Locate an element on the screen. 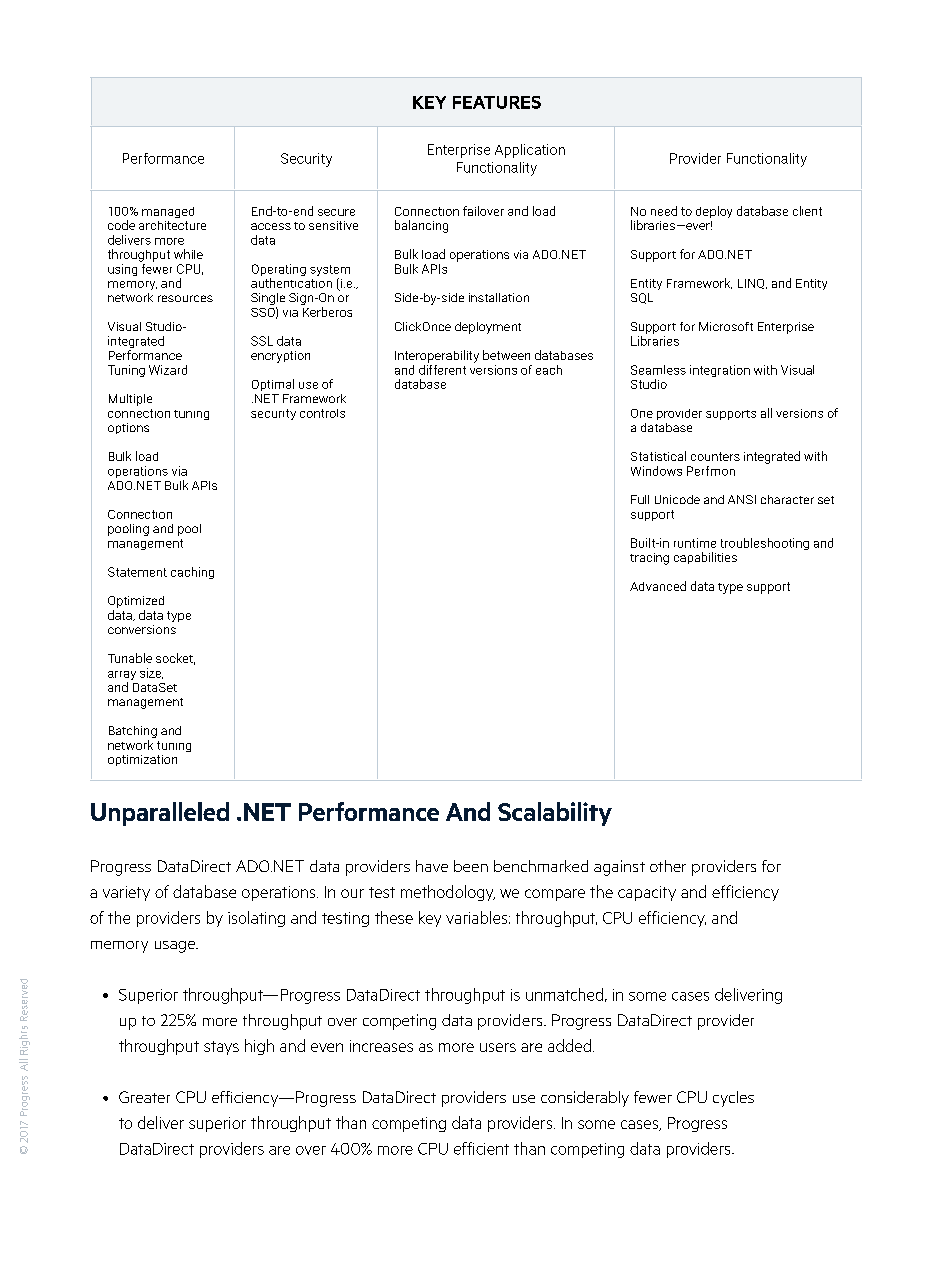 This screenshot has height=1270, width=952. managed is located at coordinates (168, 212).
